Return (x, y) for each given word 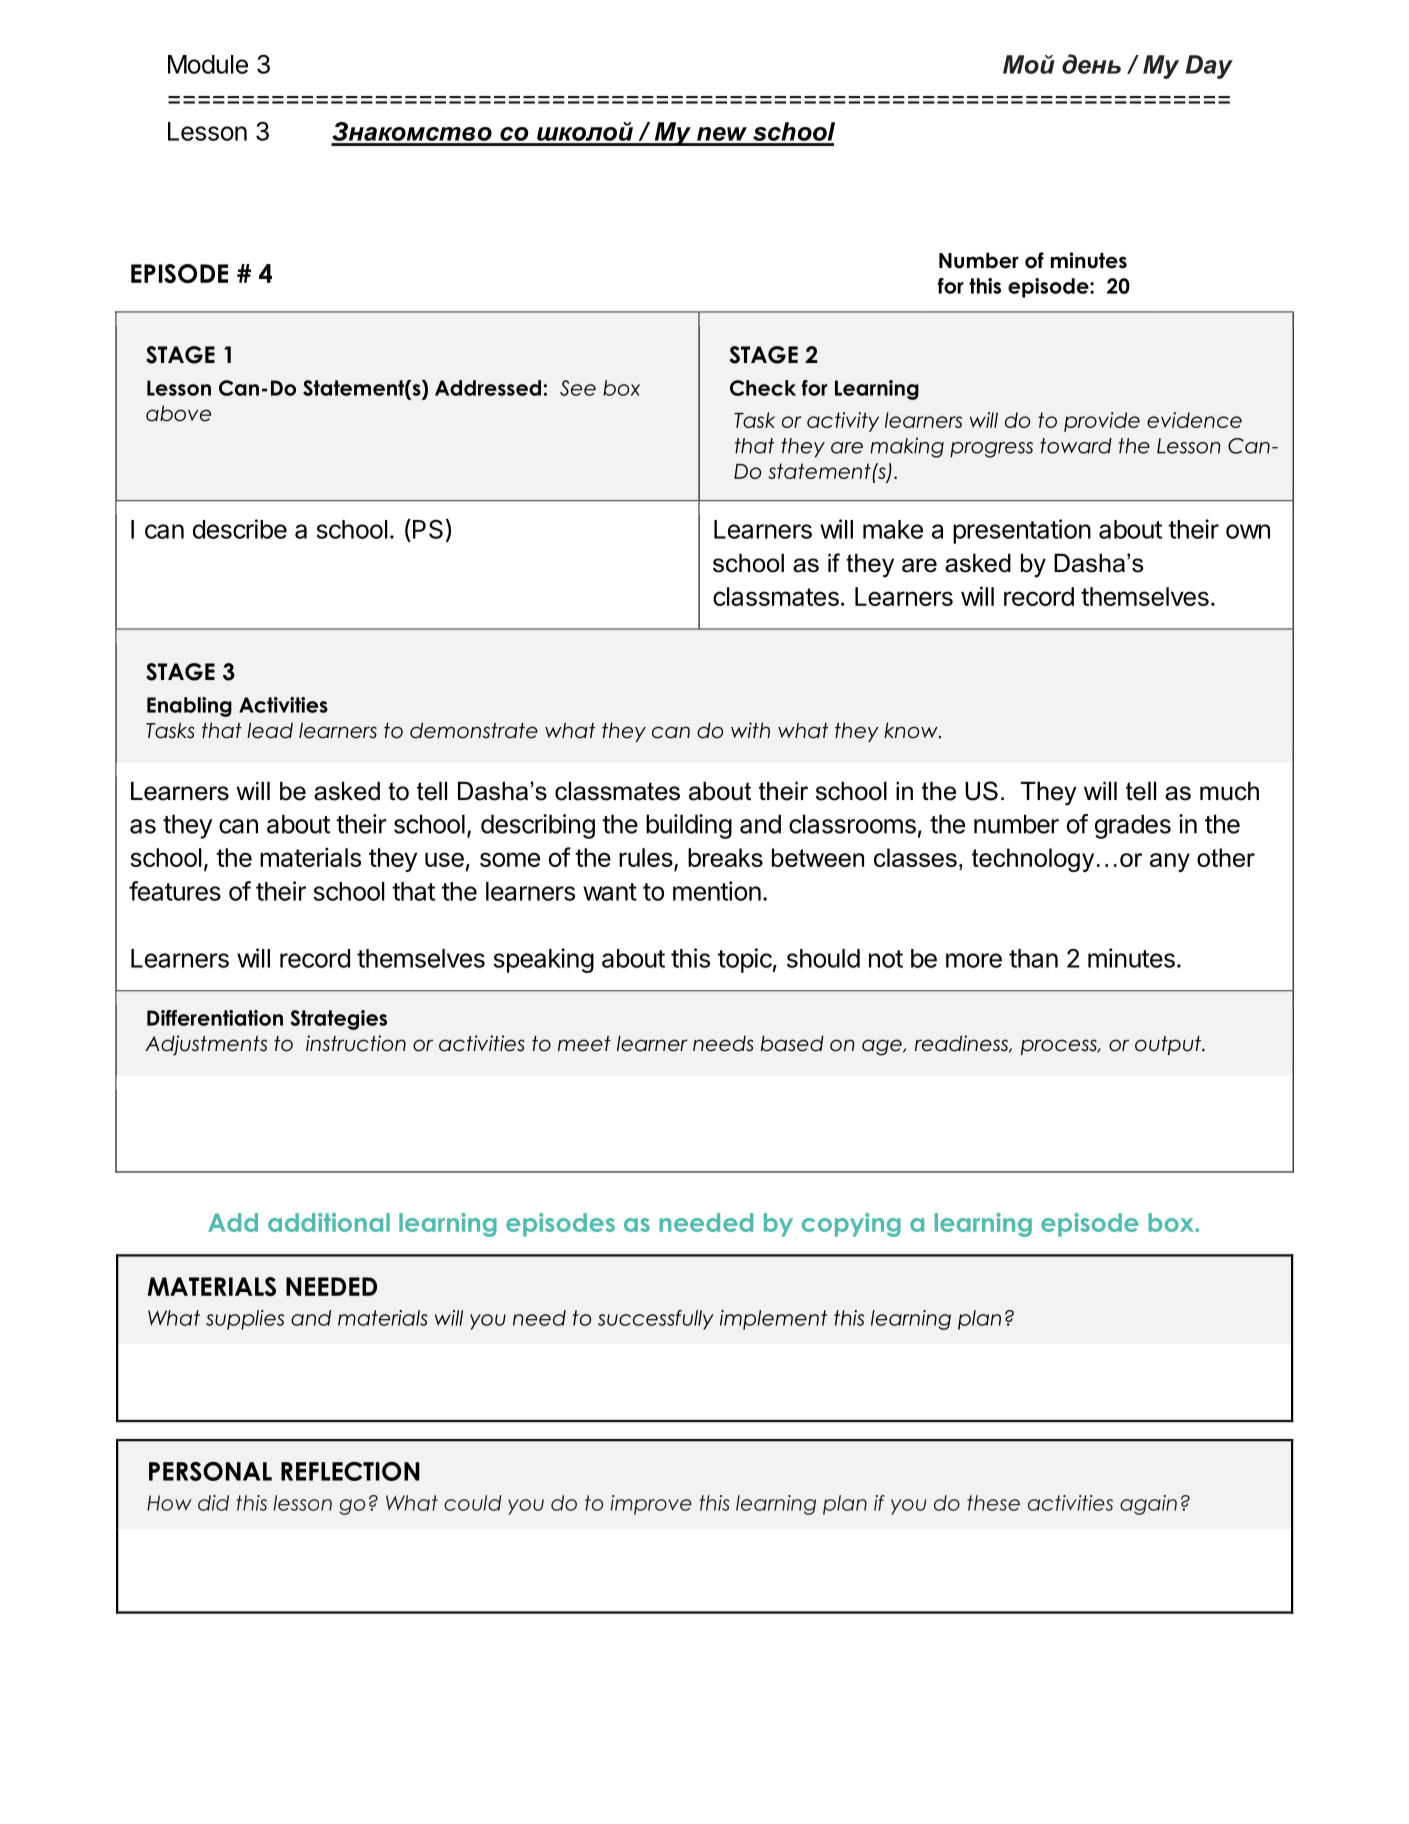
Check (763, 388)
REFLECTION (350, 1471)
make (893, 529)
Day (1209, 67)
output (1169, 1045)
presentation (1022, 531)
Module (208, 64)
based (792, 1043)
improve (651, 1505)
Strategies (338, 1020)
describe (240, 529)
